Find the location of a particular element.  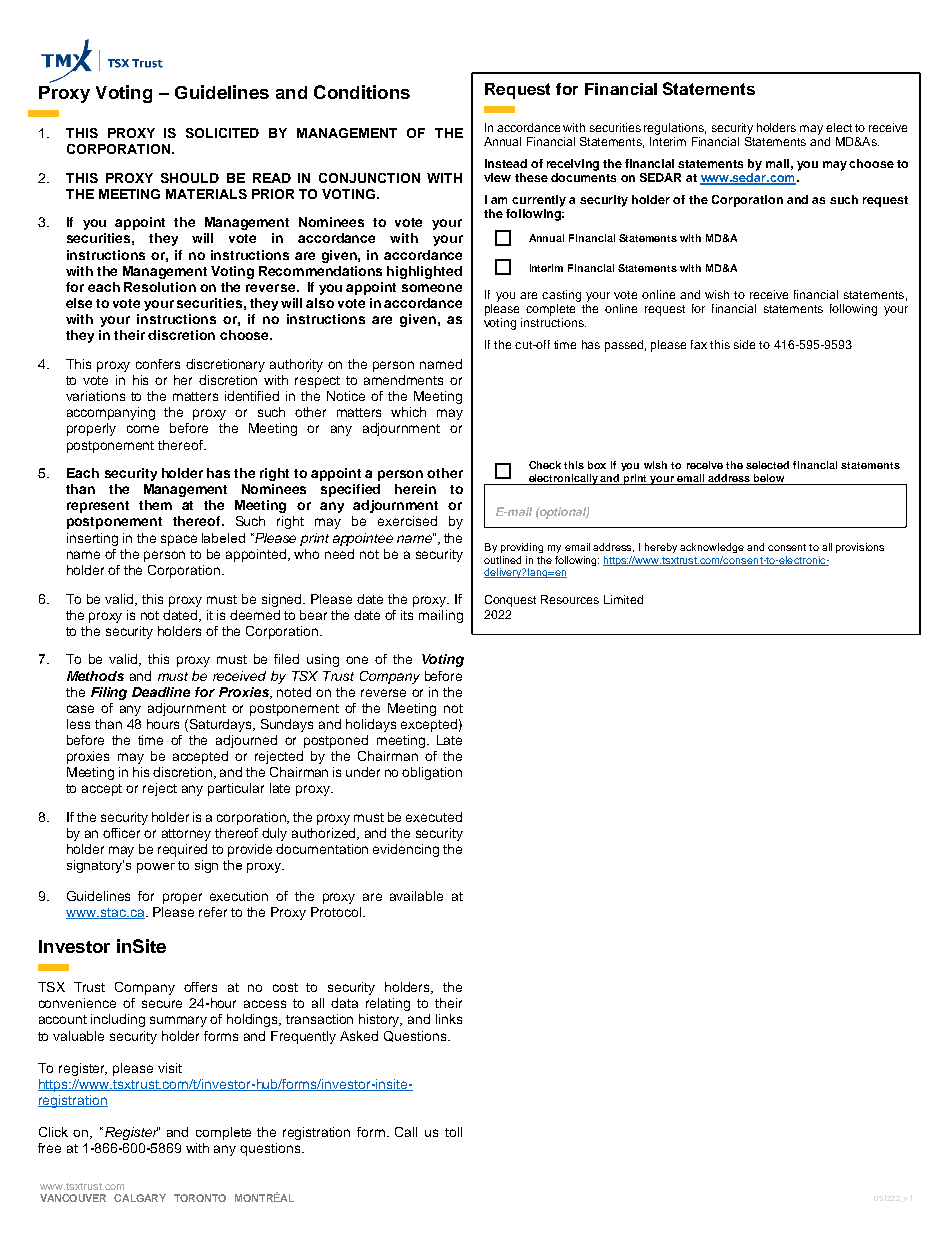

them is located at coordinates (155, 505).
